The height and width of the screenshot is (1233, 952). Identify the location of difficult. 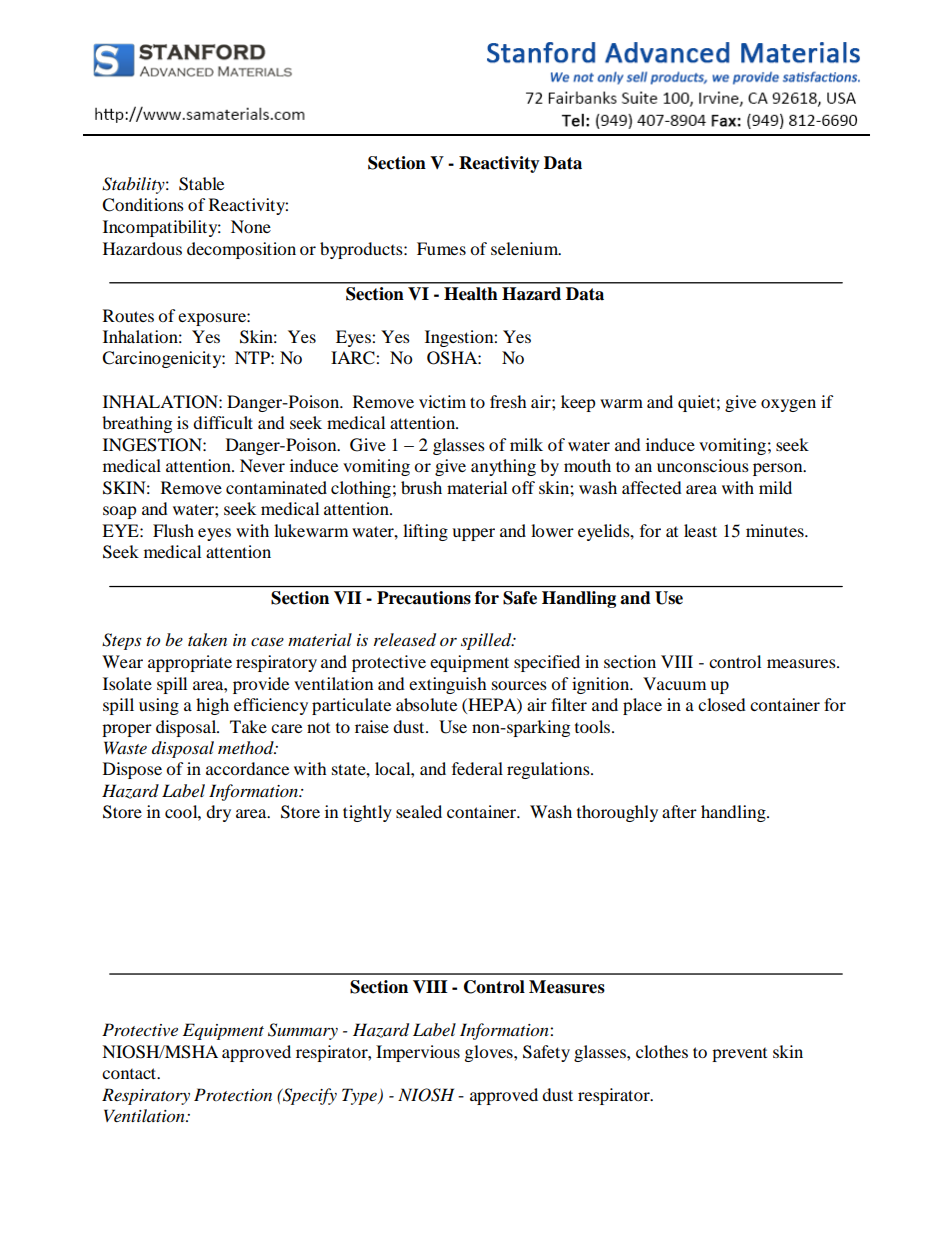
(223, 422).
